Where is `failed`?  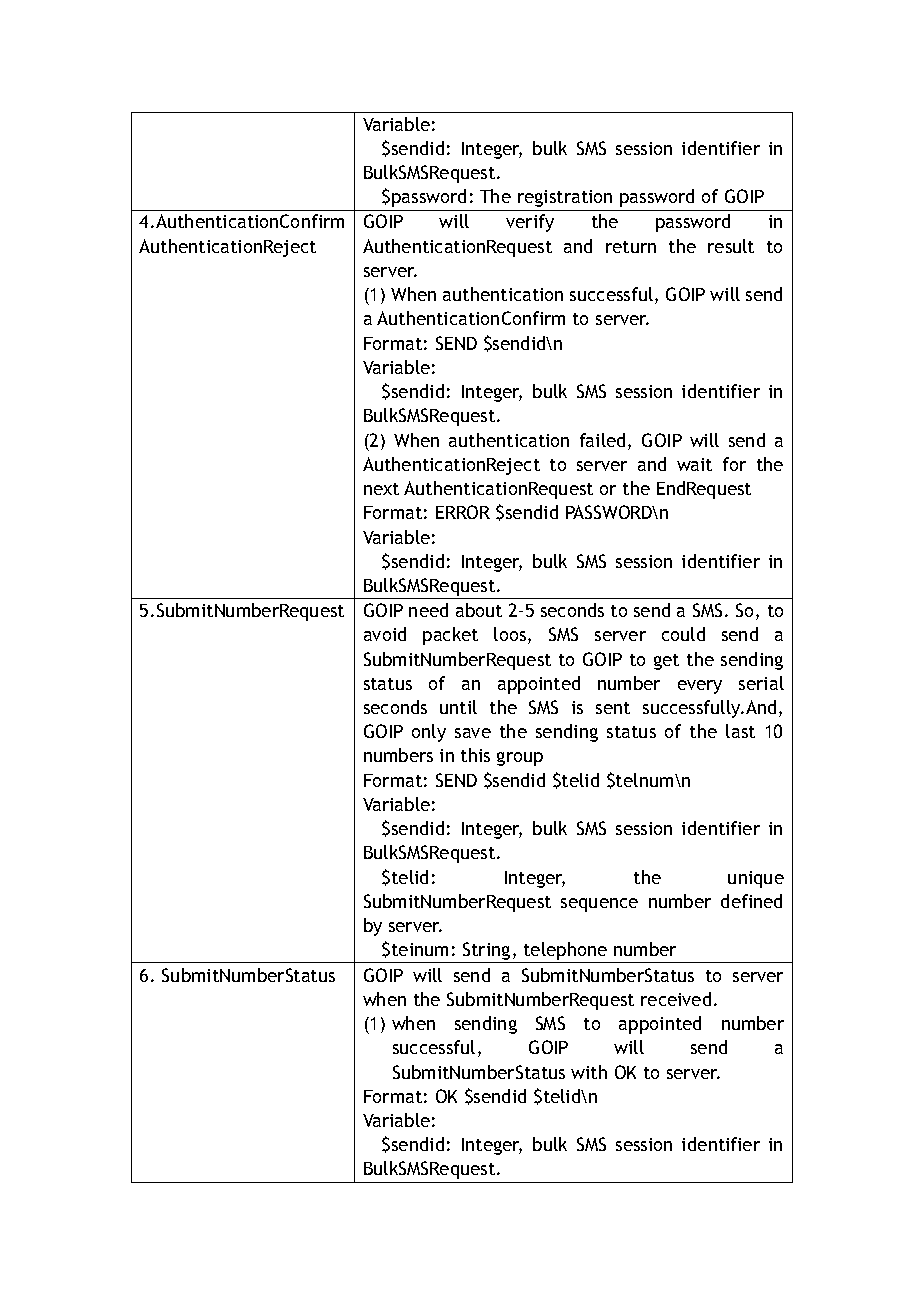 failed is located at coordinates (602, 440).
